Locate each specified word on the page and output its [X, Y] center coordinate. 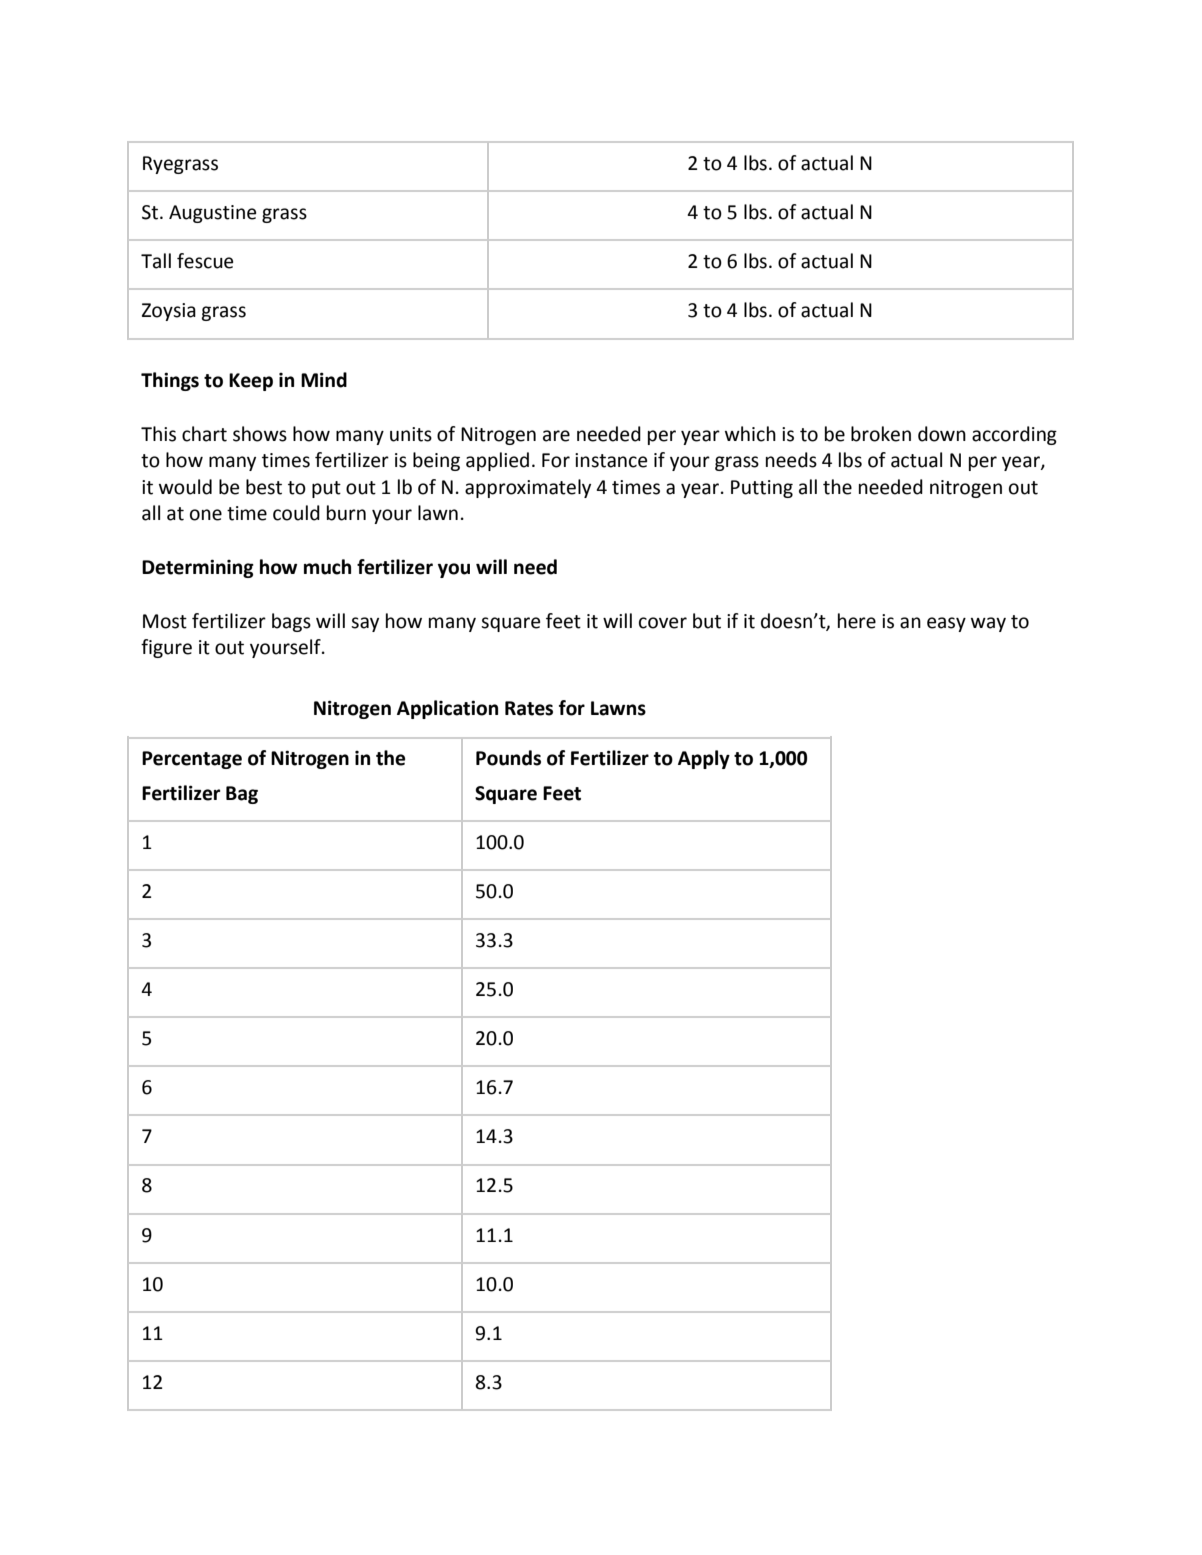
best [264, 487]
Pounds [508, 758]
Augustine [212, 214]
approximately [528, 488]
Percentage [192, 760]
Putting [762, 489]
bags [291, 622]
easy [946, 624]
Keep [251, 382]
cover [663, 623]
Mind [324, 380]
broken [881, 434]
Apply [704, 759]
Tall [156, 261]
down [942, 434]
